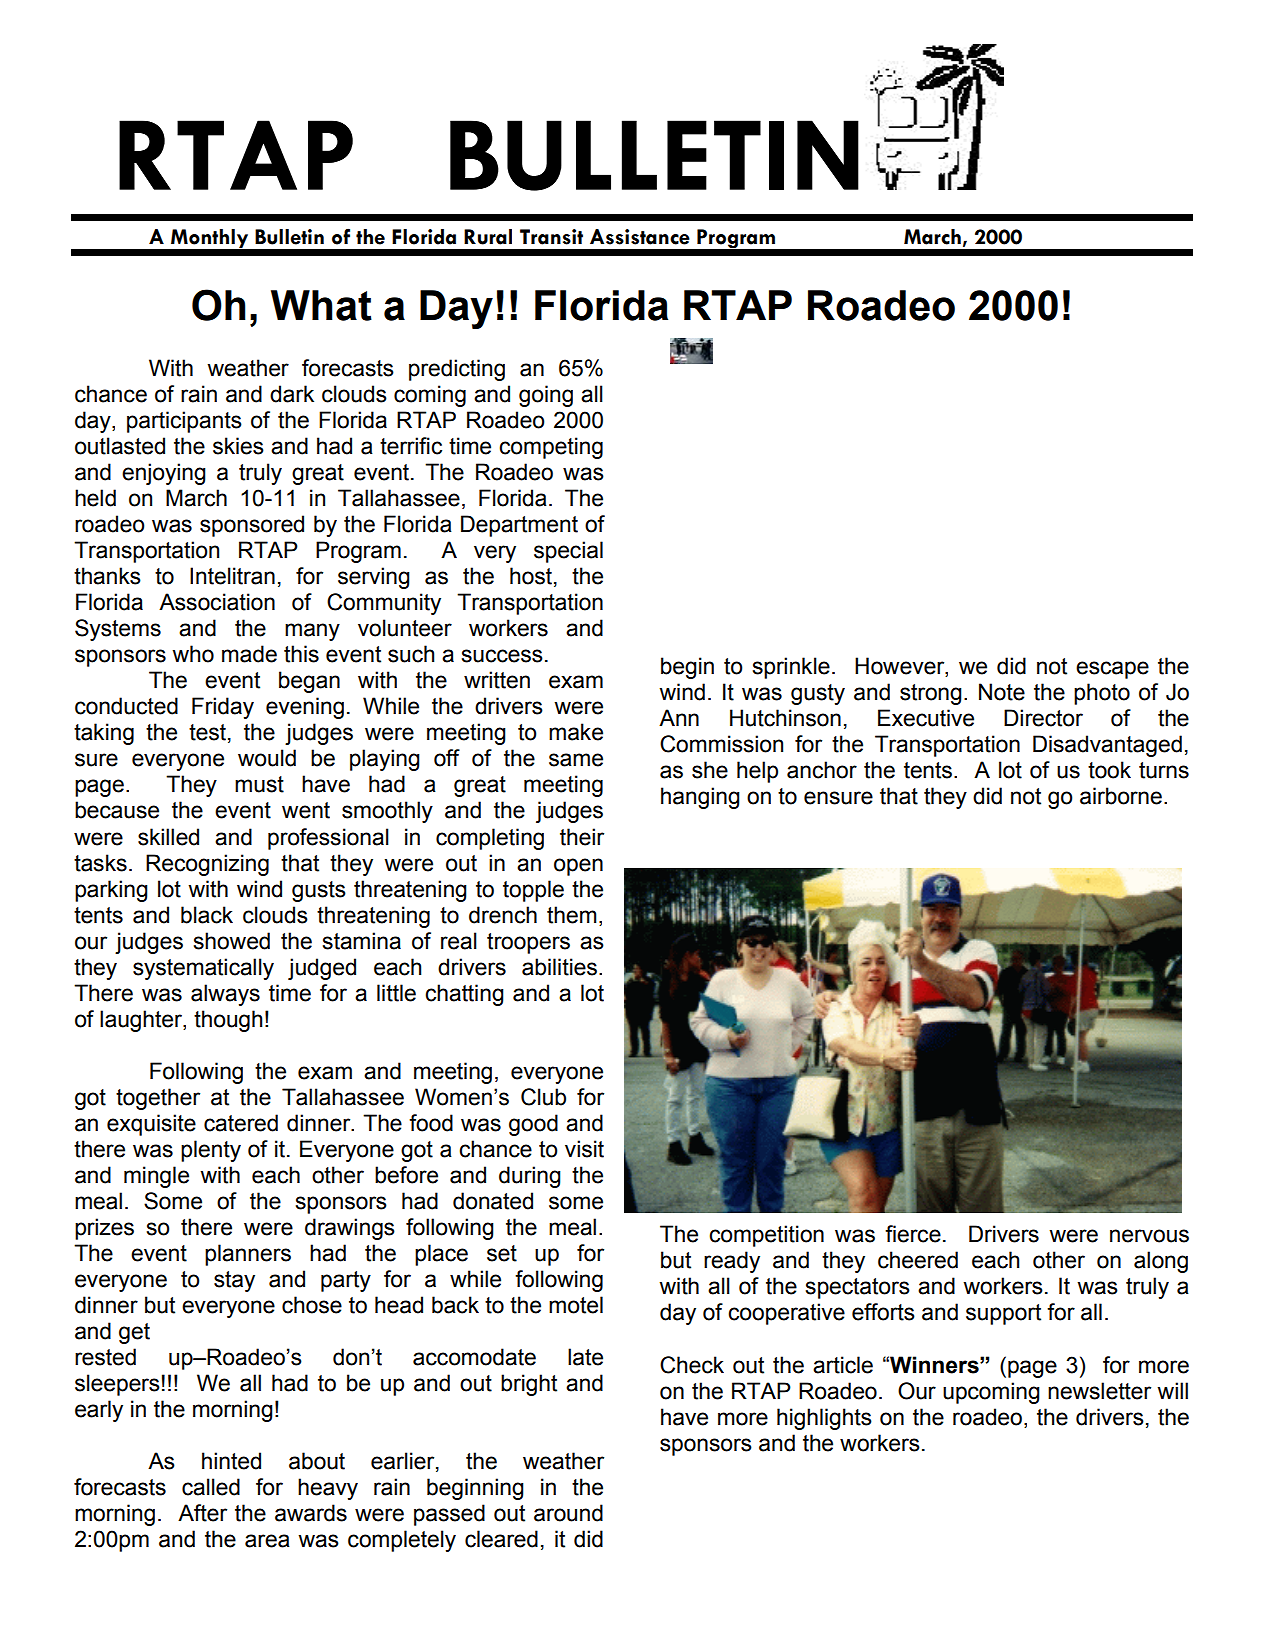  What do you see at coordinates (584, 1149) in the document?
I see `visit` at bounding box center [584, 1149].
